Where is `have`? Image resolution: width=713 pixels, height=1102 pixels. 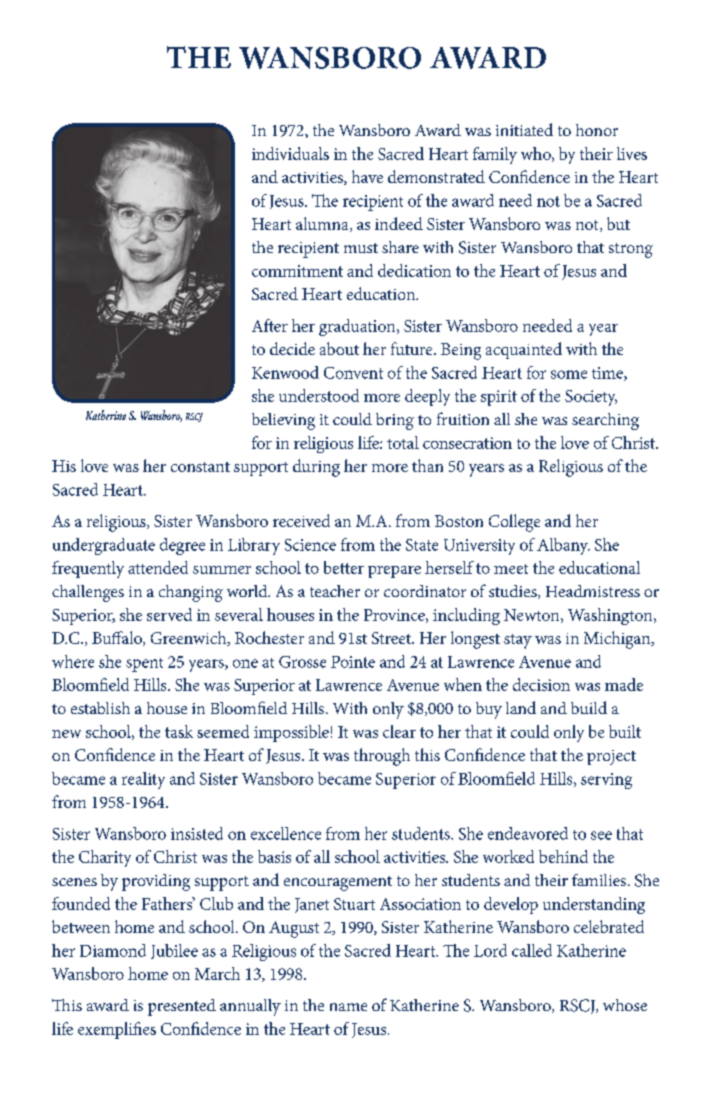 have is located at coordinates (367, 176).
